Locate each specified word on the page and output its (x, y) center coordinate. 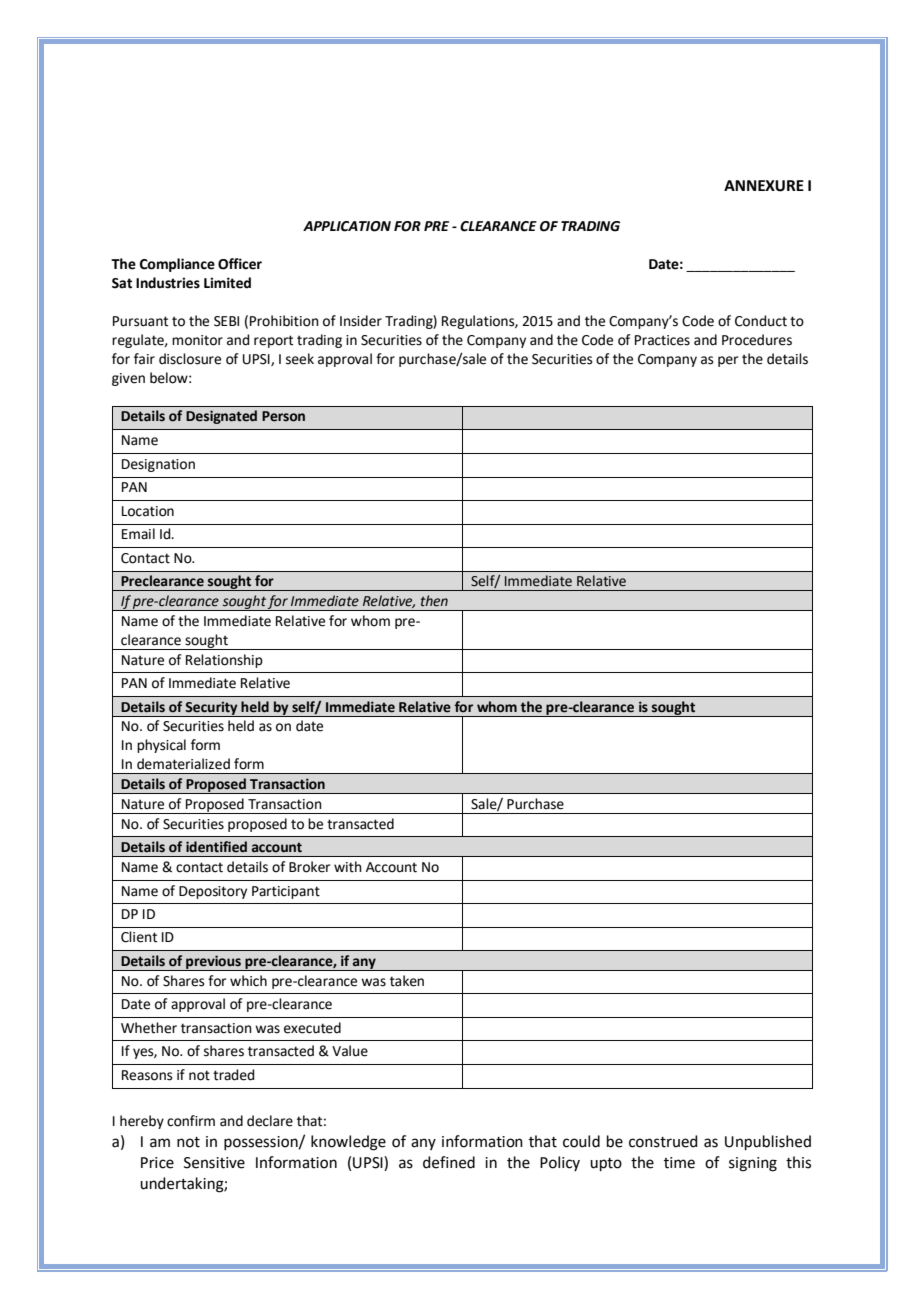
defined (449, 1162)
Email (138, 533)
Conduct (761, 321)
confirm (191, 1121)
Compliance (177, 265)
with (348, 867)
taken (407, 981)
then (434, 601)
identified (216, 847)
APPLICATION (347, 226)
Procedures (757, 340)
